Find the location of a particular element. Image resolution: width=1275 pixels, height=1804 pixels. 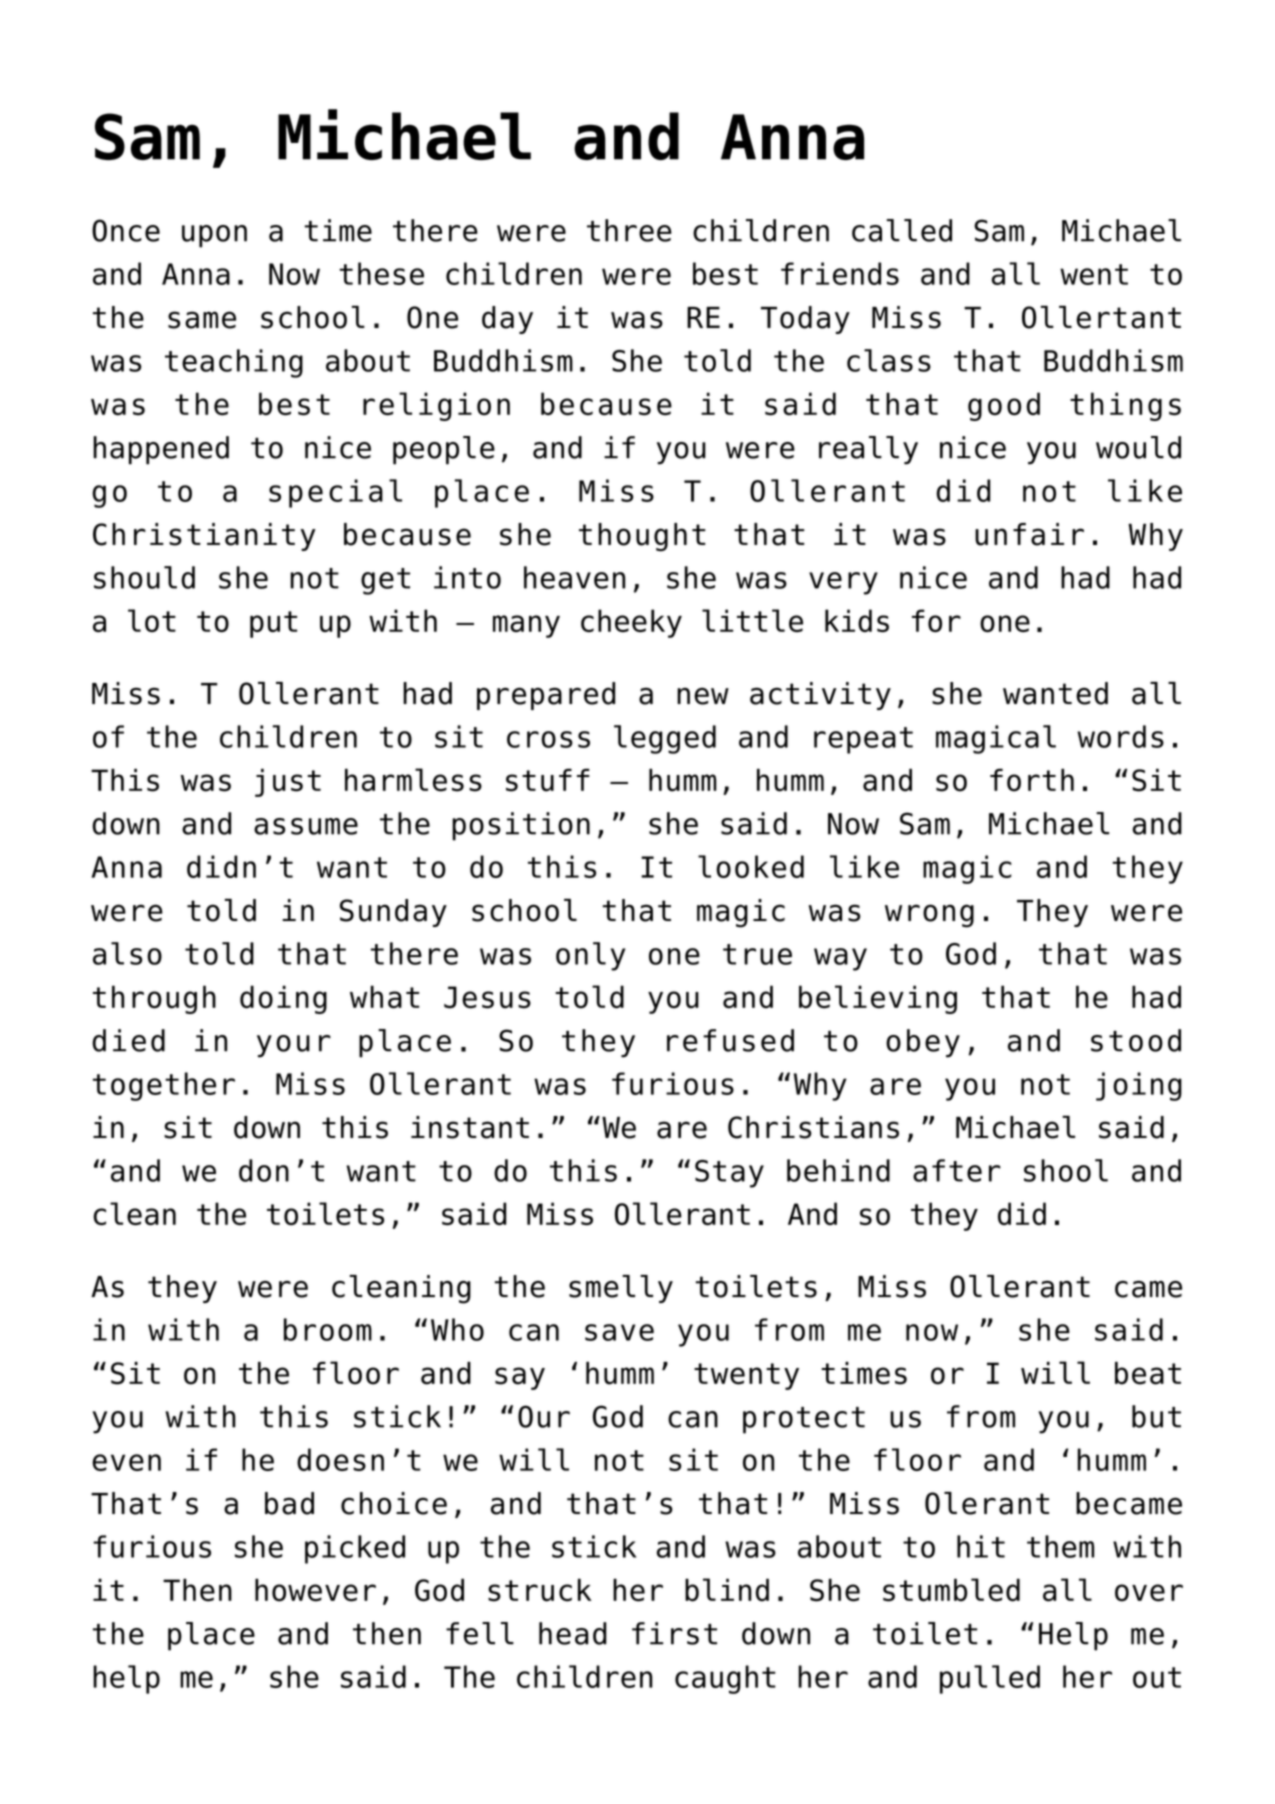

save is located at coordinates (619, 1332).
